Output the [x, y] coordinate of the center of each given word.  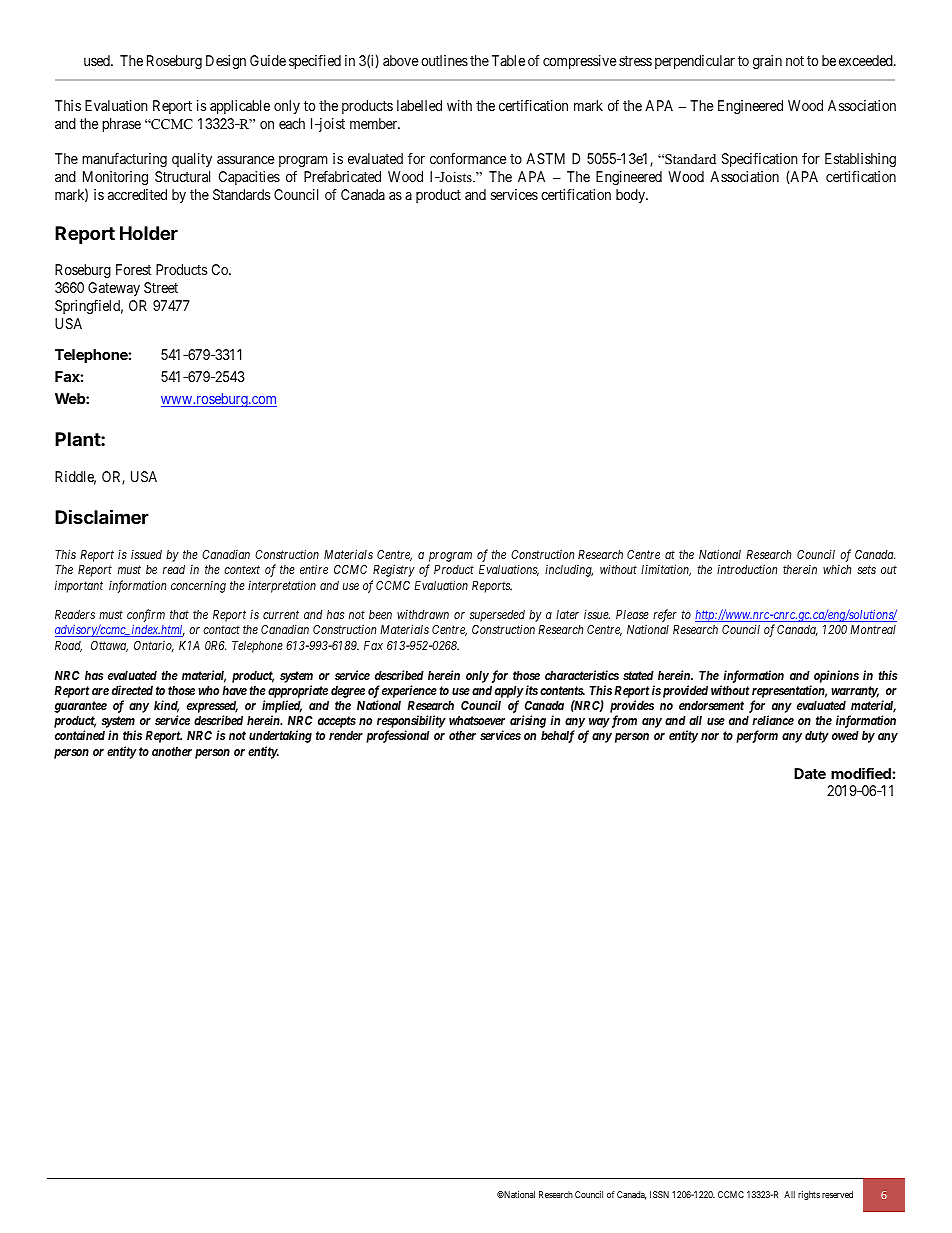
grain [767, 62]
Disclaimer [102, 516]
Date [810, 773]
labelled [419, 105]
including [569, 570]
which [837, 569]
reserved [837, 1194]
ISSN [659, 1194]
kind [166, 706]
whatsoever [477, 720]
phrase [121, 125]
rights [809, 1195]
